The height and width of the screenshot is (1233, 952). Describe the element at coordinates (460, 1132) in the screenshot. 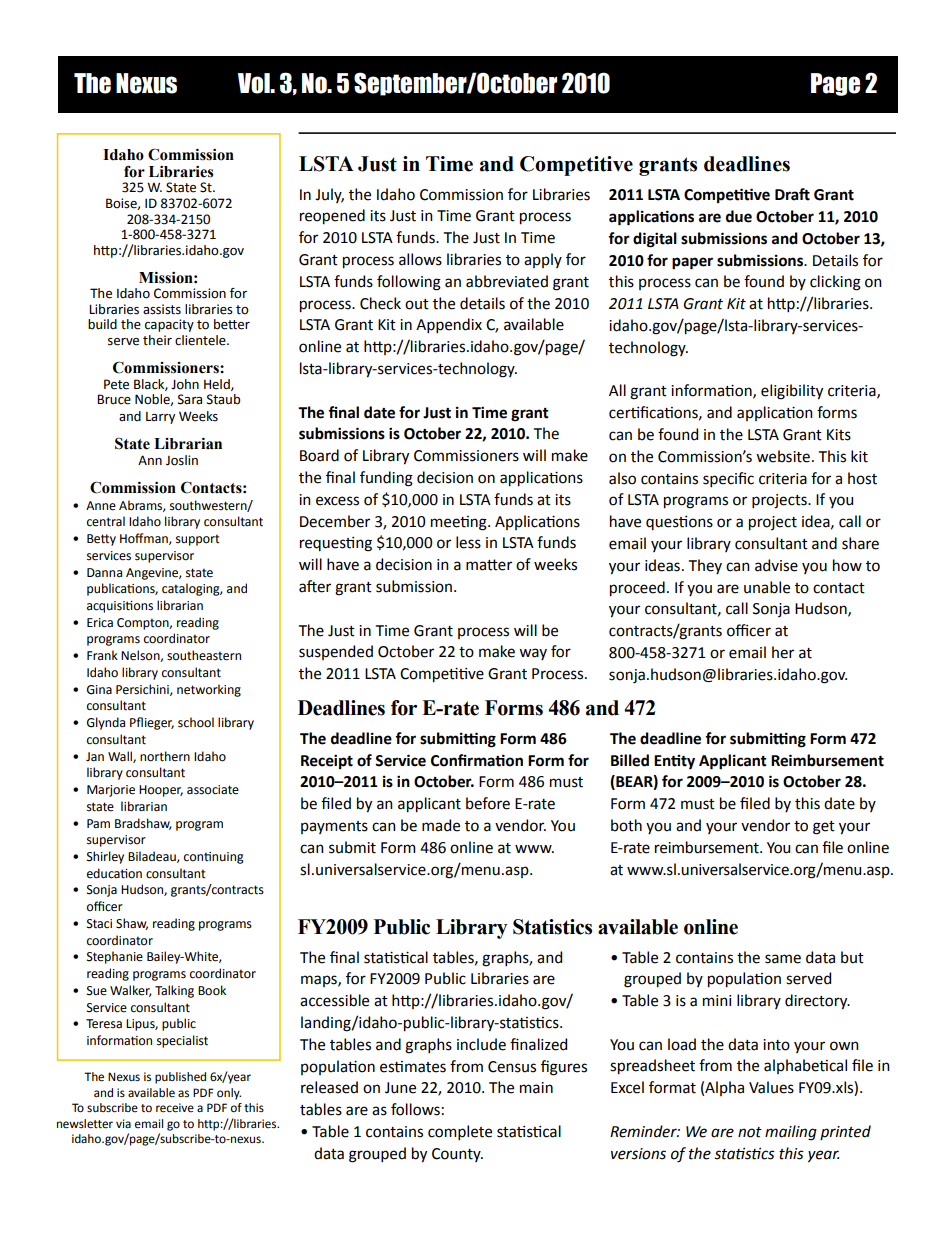

I see `complete` at that location.
